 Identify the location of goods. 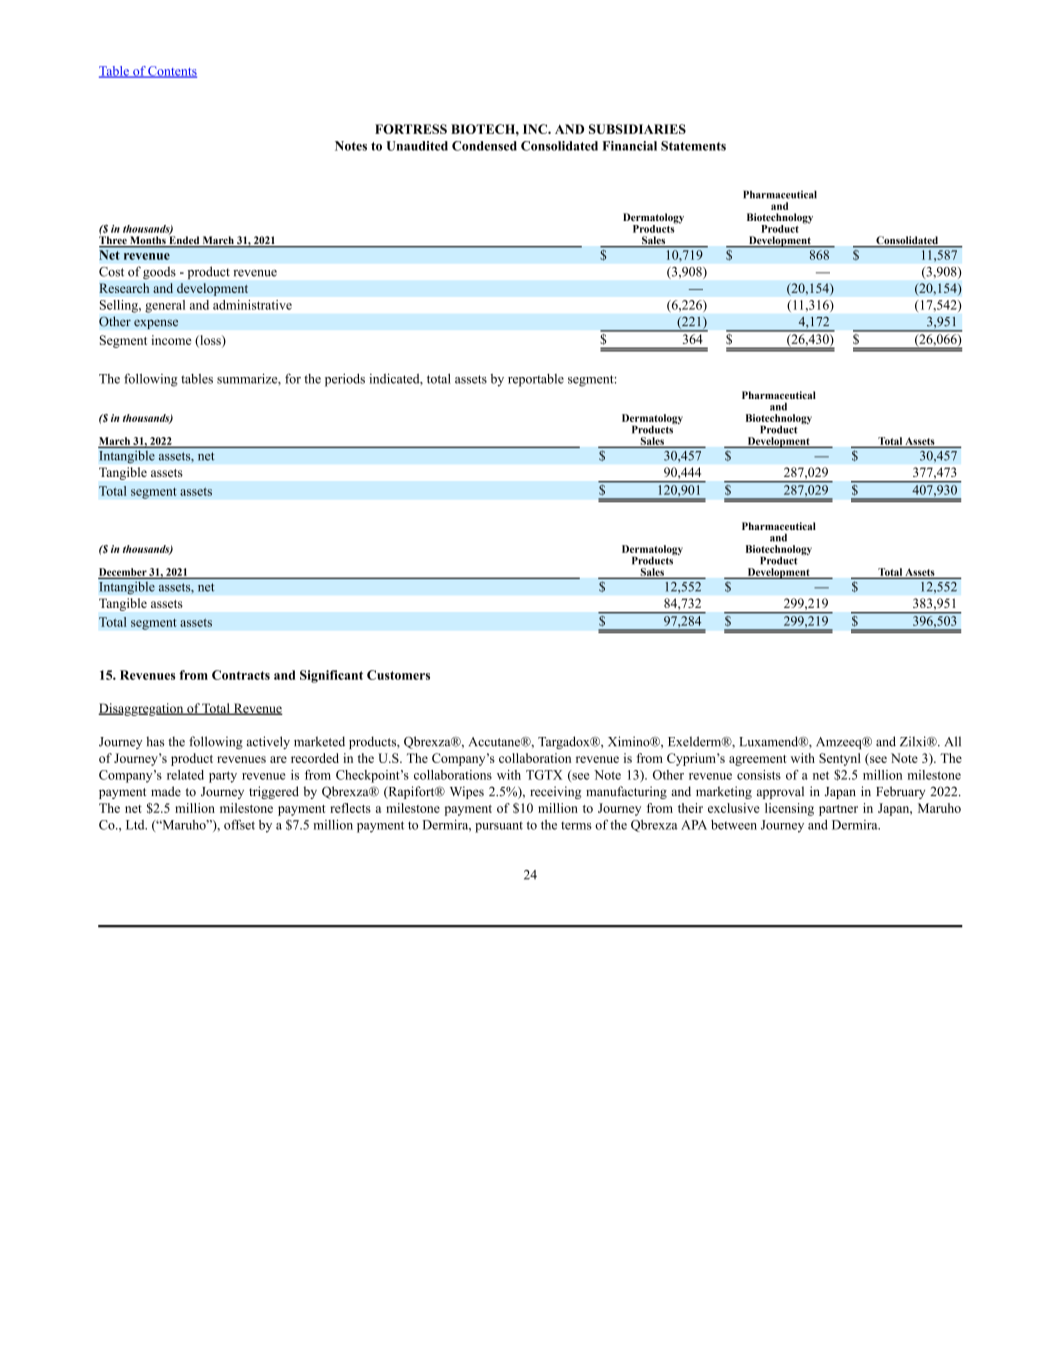
(159, 273).
